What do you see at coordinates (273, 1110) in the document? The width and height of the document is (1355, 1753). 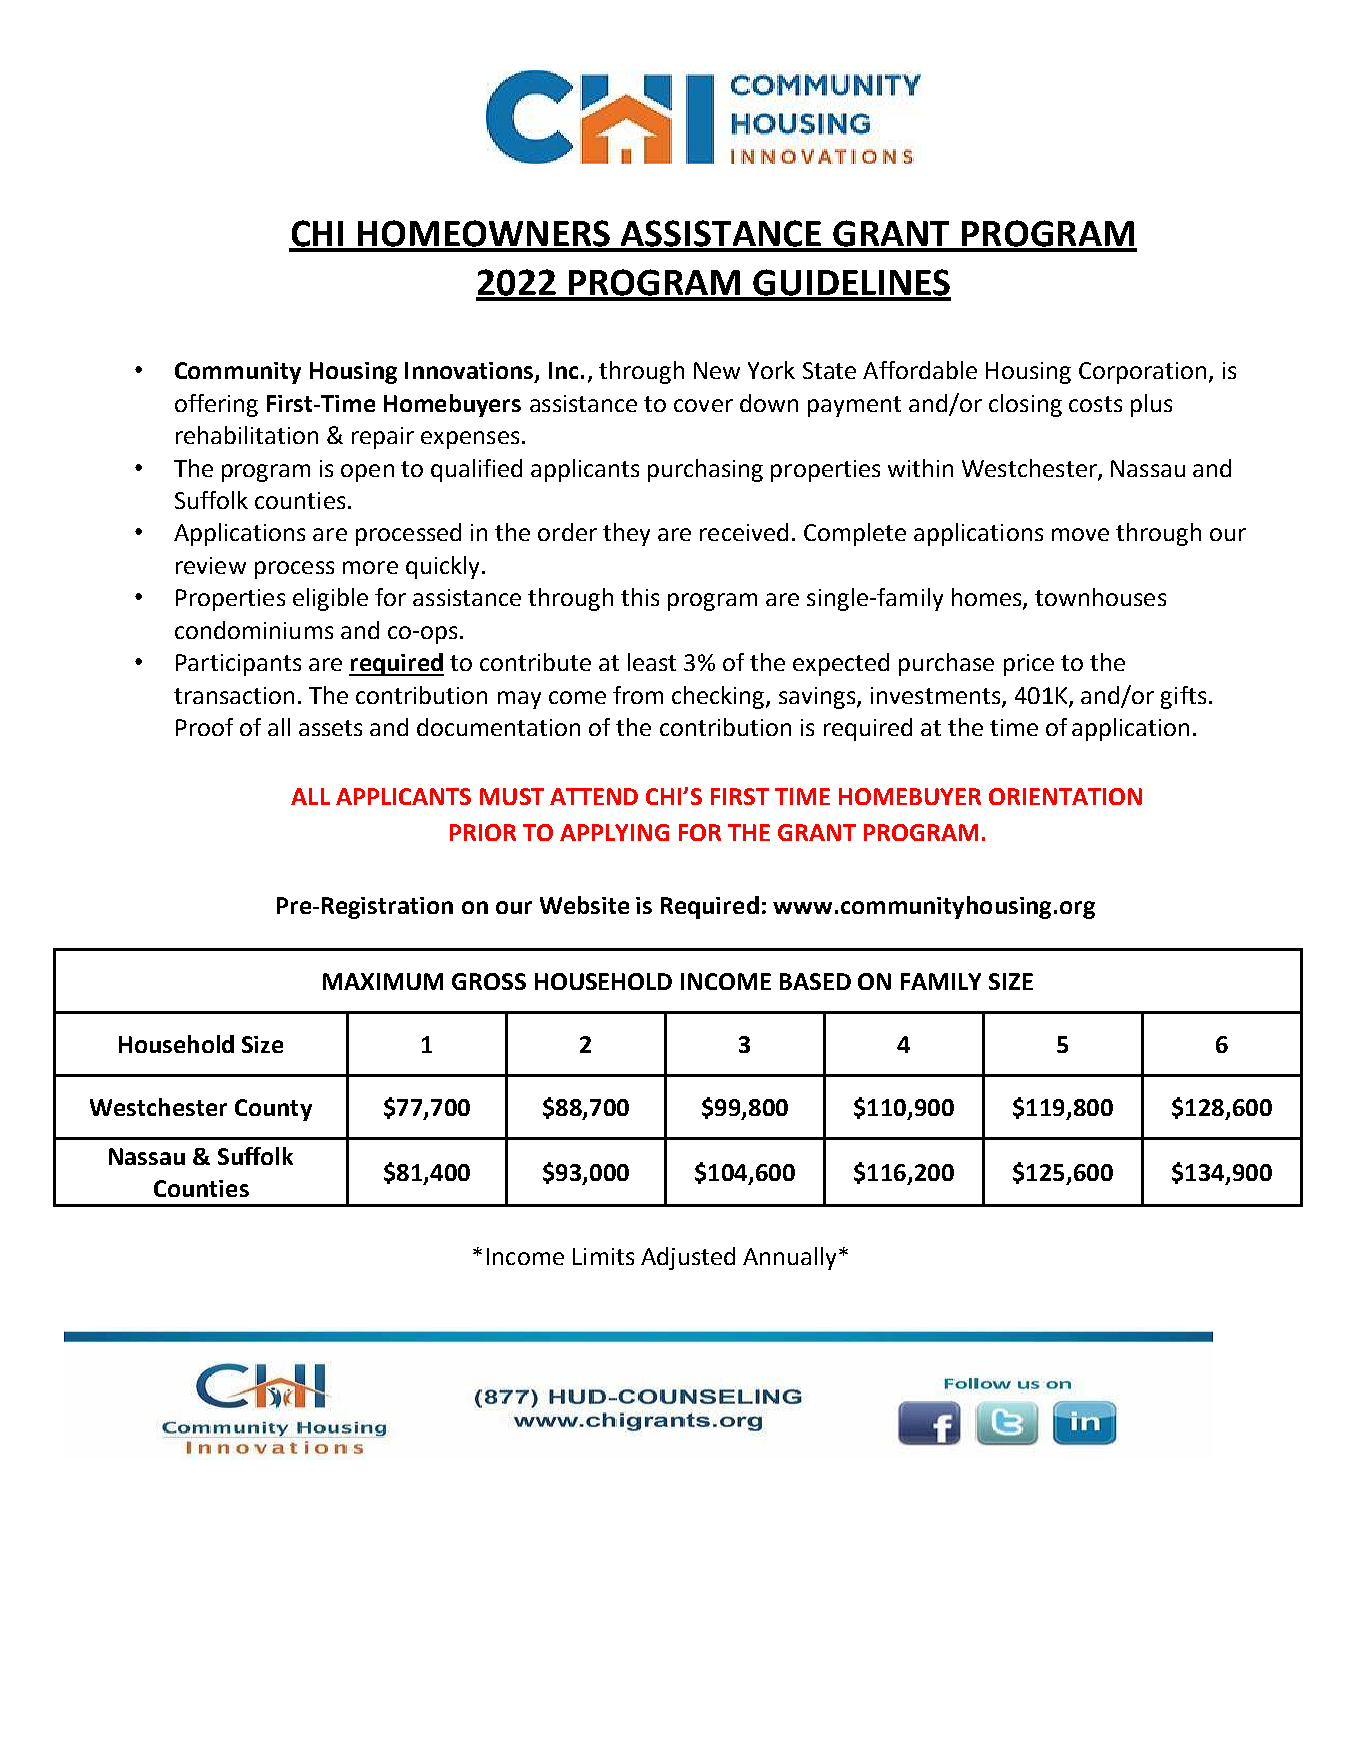 I see `County` at bounding box center [273, 1110].
